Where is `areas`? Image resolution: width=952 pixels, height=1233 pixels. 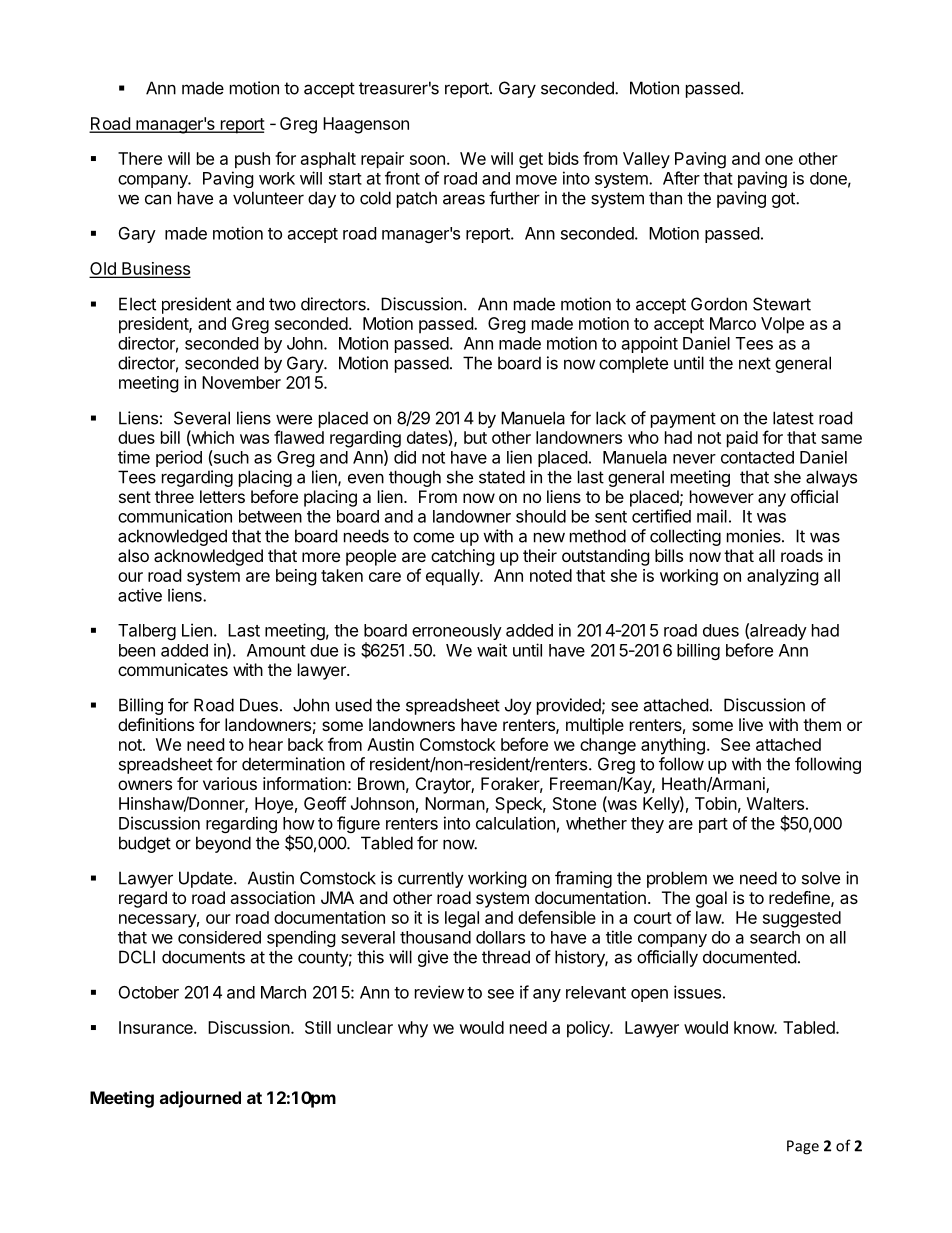 areas is located at coordinates (464, 199).
